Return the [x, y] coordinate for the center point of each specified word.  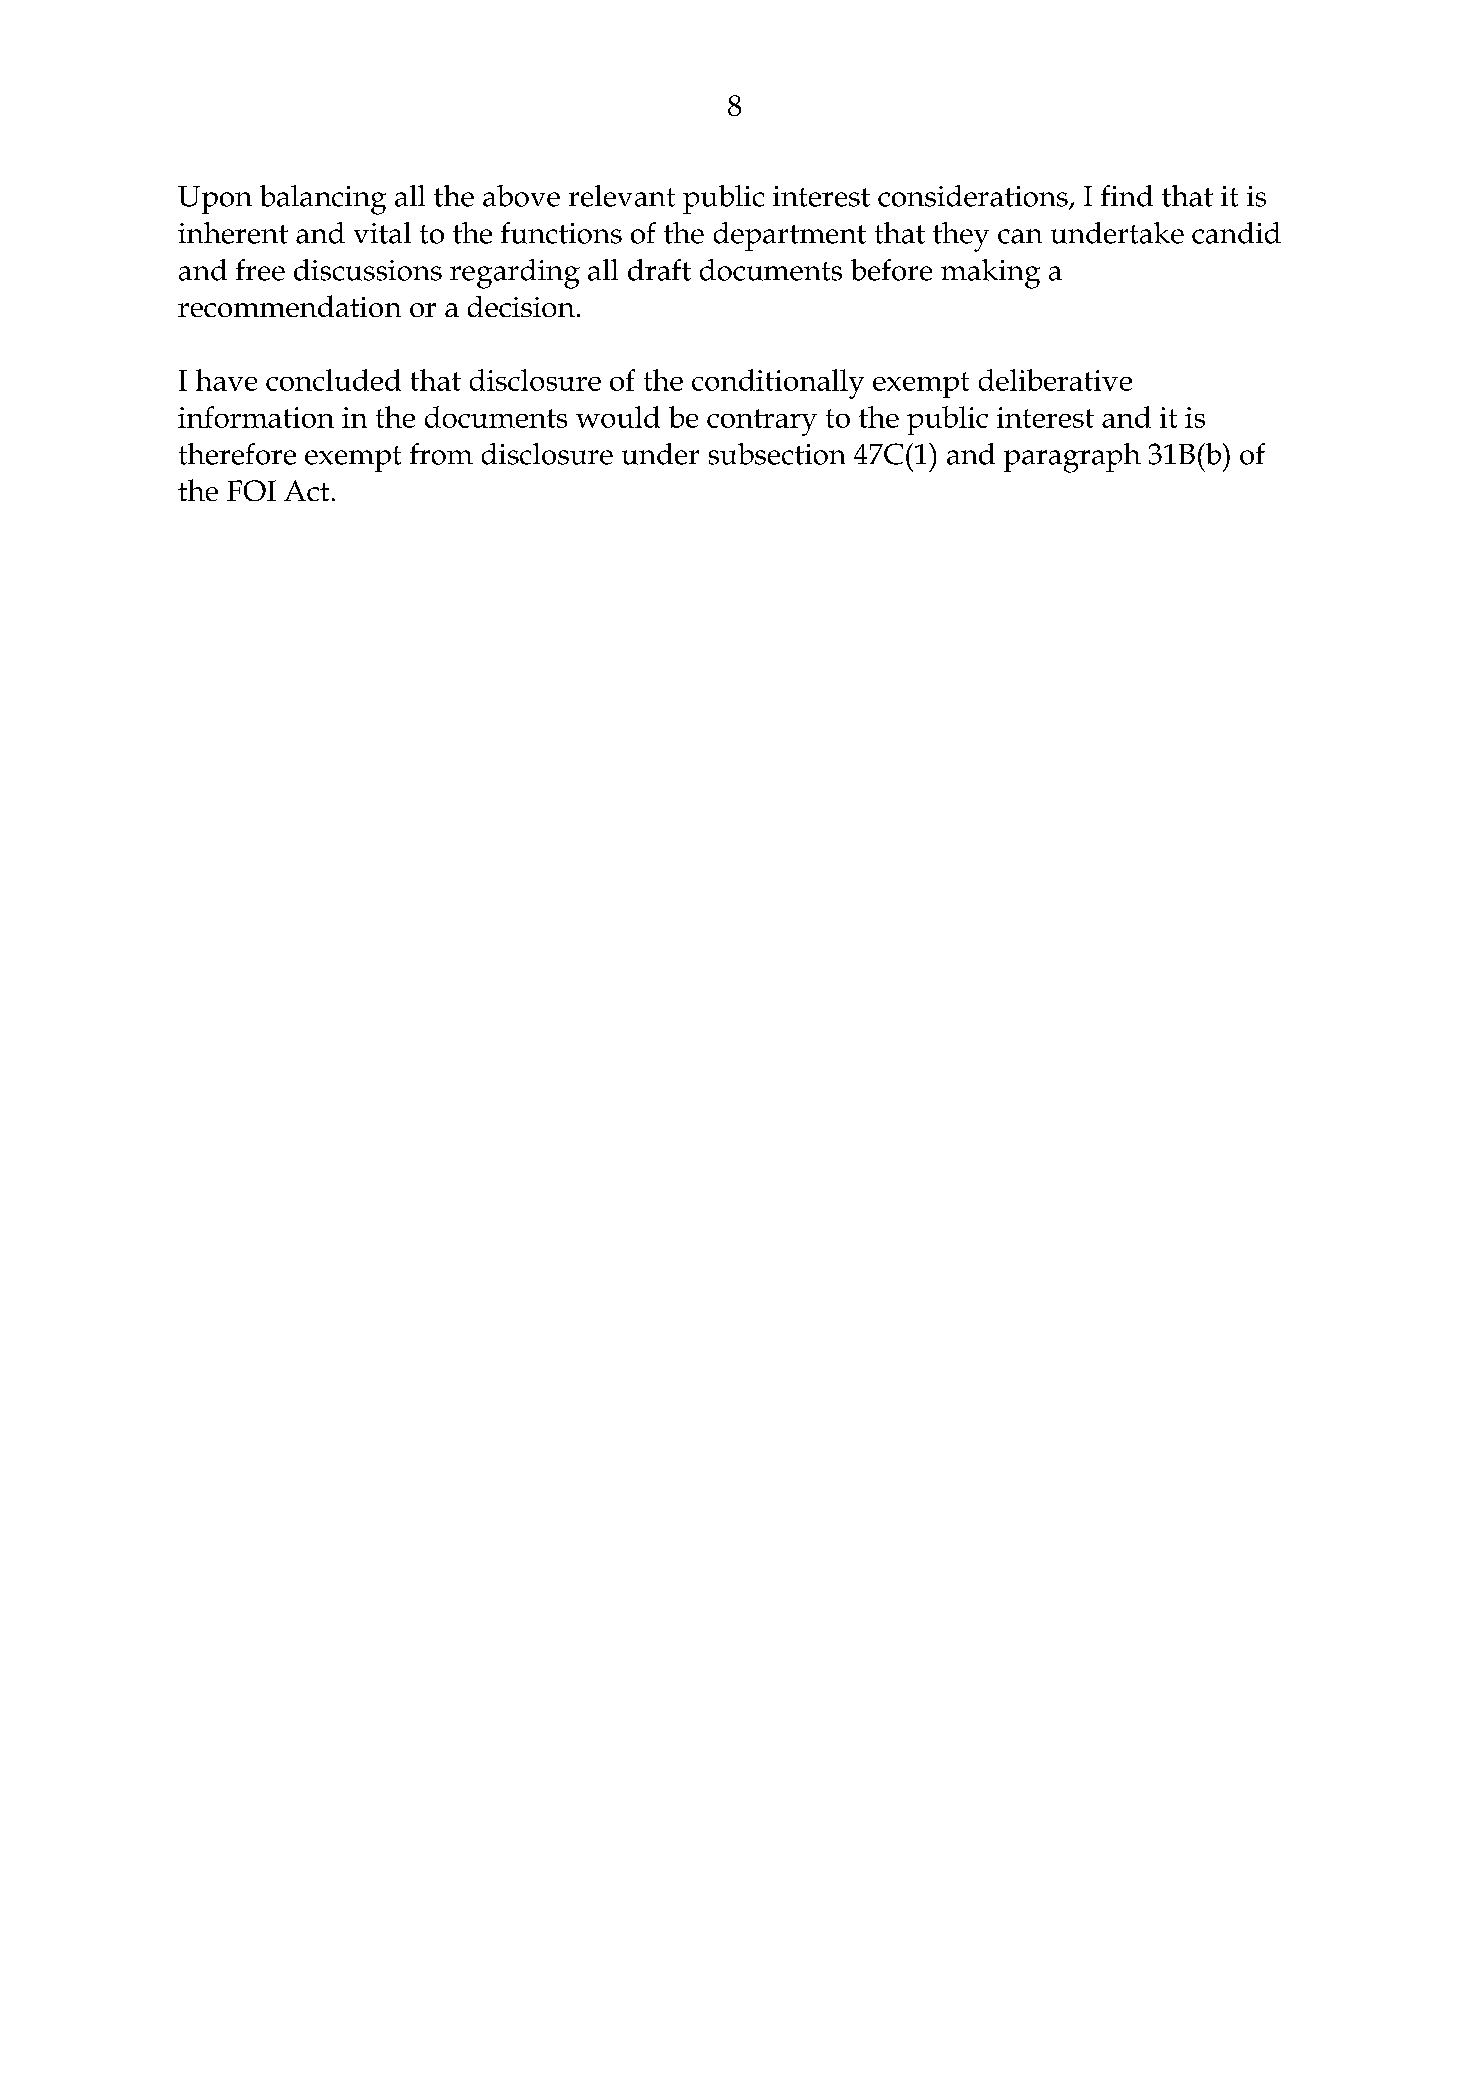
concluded [333, 380]
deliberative [1055, 380]
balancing [323, 200]
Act [306, 490]
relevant [622, 196]
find [1127, 196]
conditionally [778, 384]
